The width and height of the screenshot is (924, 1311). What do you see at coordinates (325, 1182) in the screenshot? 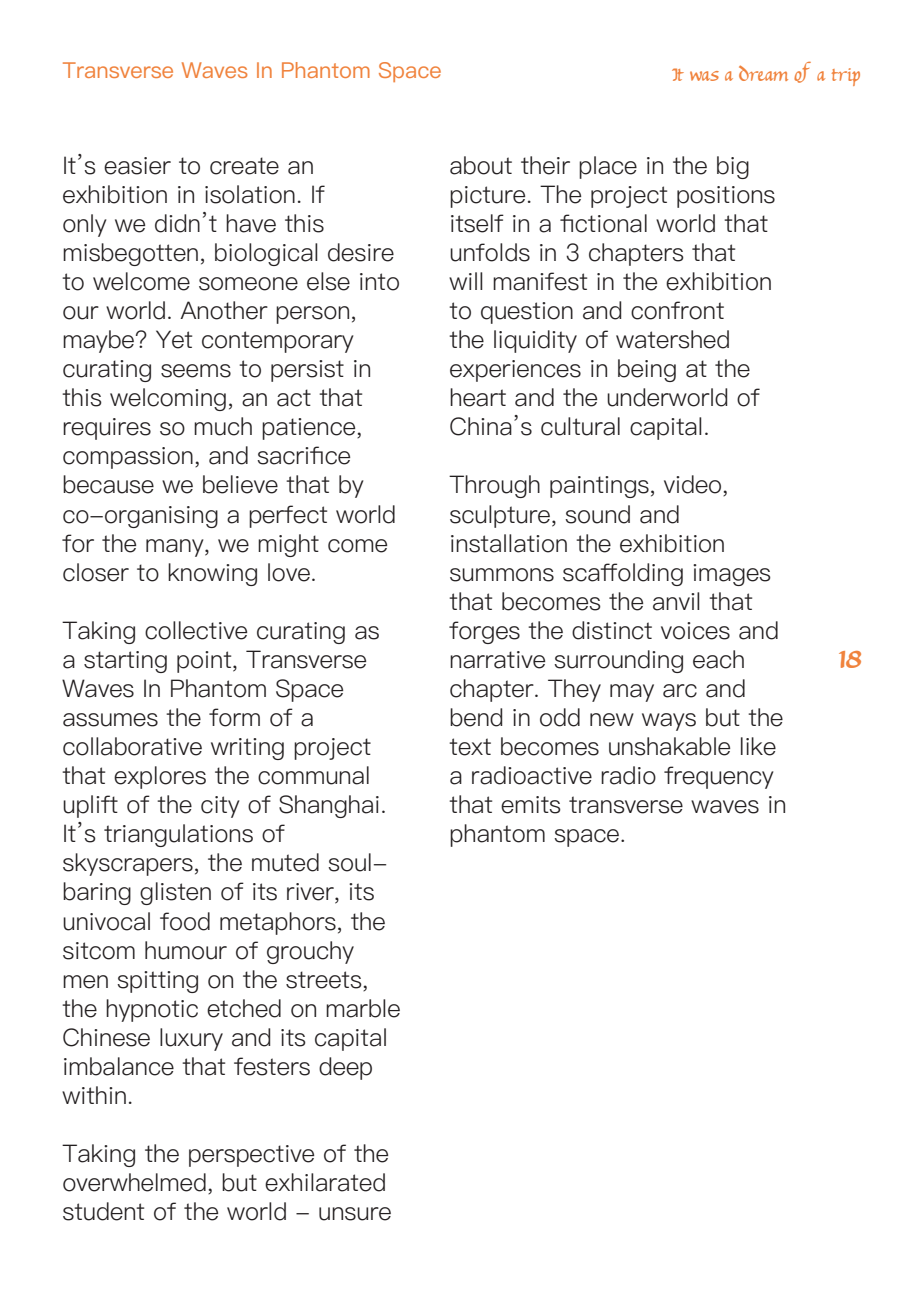
I see `exhilarated` at bounding box center [325, 1182].
